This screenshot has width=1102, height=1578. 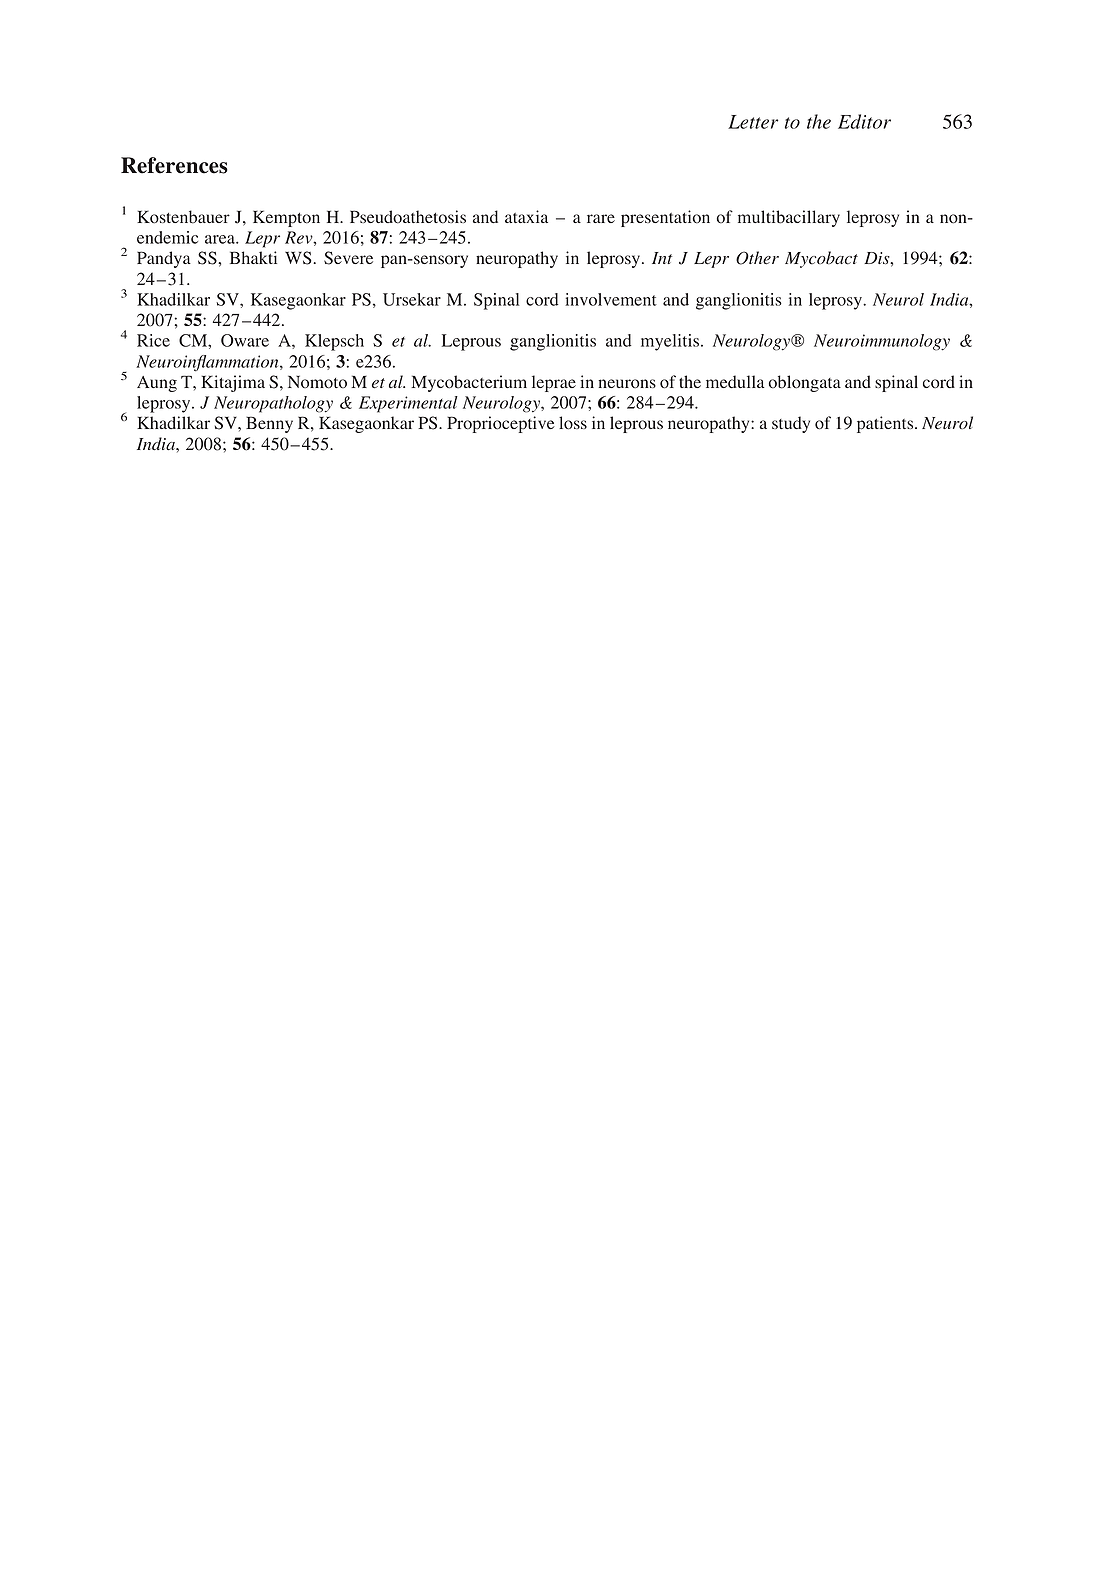 I want to click on involvement, so click(x=611, y=299).
